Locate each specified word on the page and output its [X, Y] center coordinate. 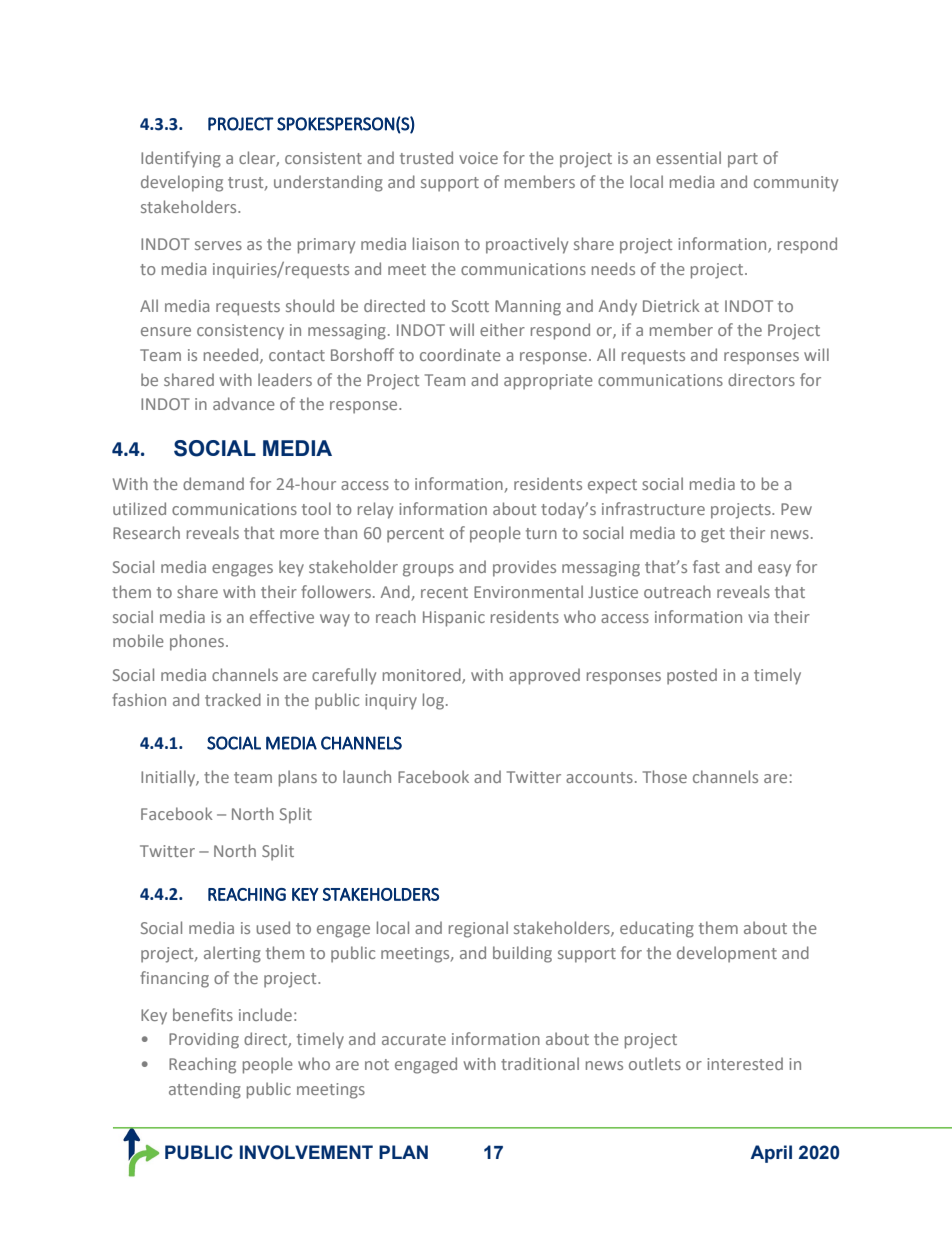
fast [706, 566]
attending [205, 1090]
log [433, 701]
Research [146, 532]
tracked [233, 699]
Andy [618, 307]
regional [478, 929]
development [727, 954]
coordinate [460, 354]
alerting [232, 954]
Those [665, 776]
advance [244, 403]
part [743, 160]
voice [478, 158]
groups [428, 570]
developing [182, 183]
